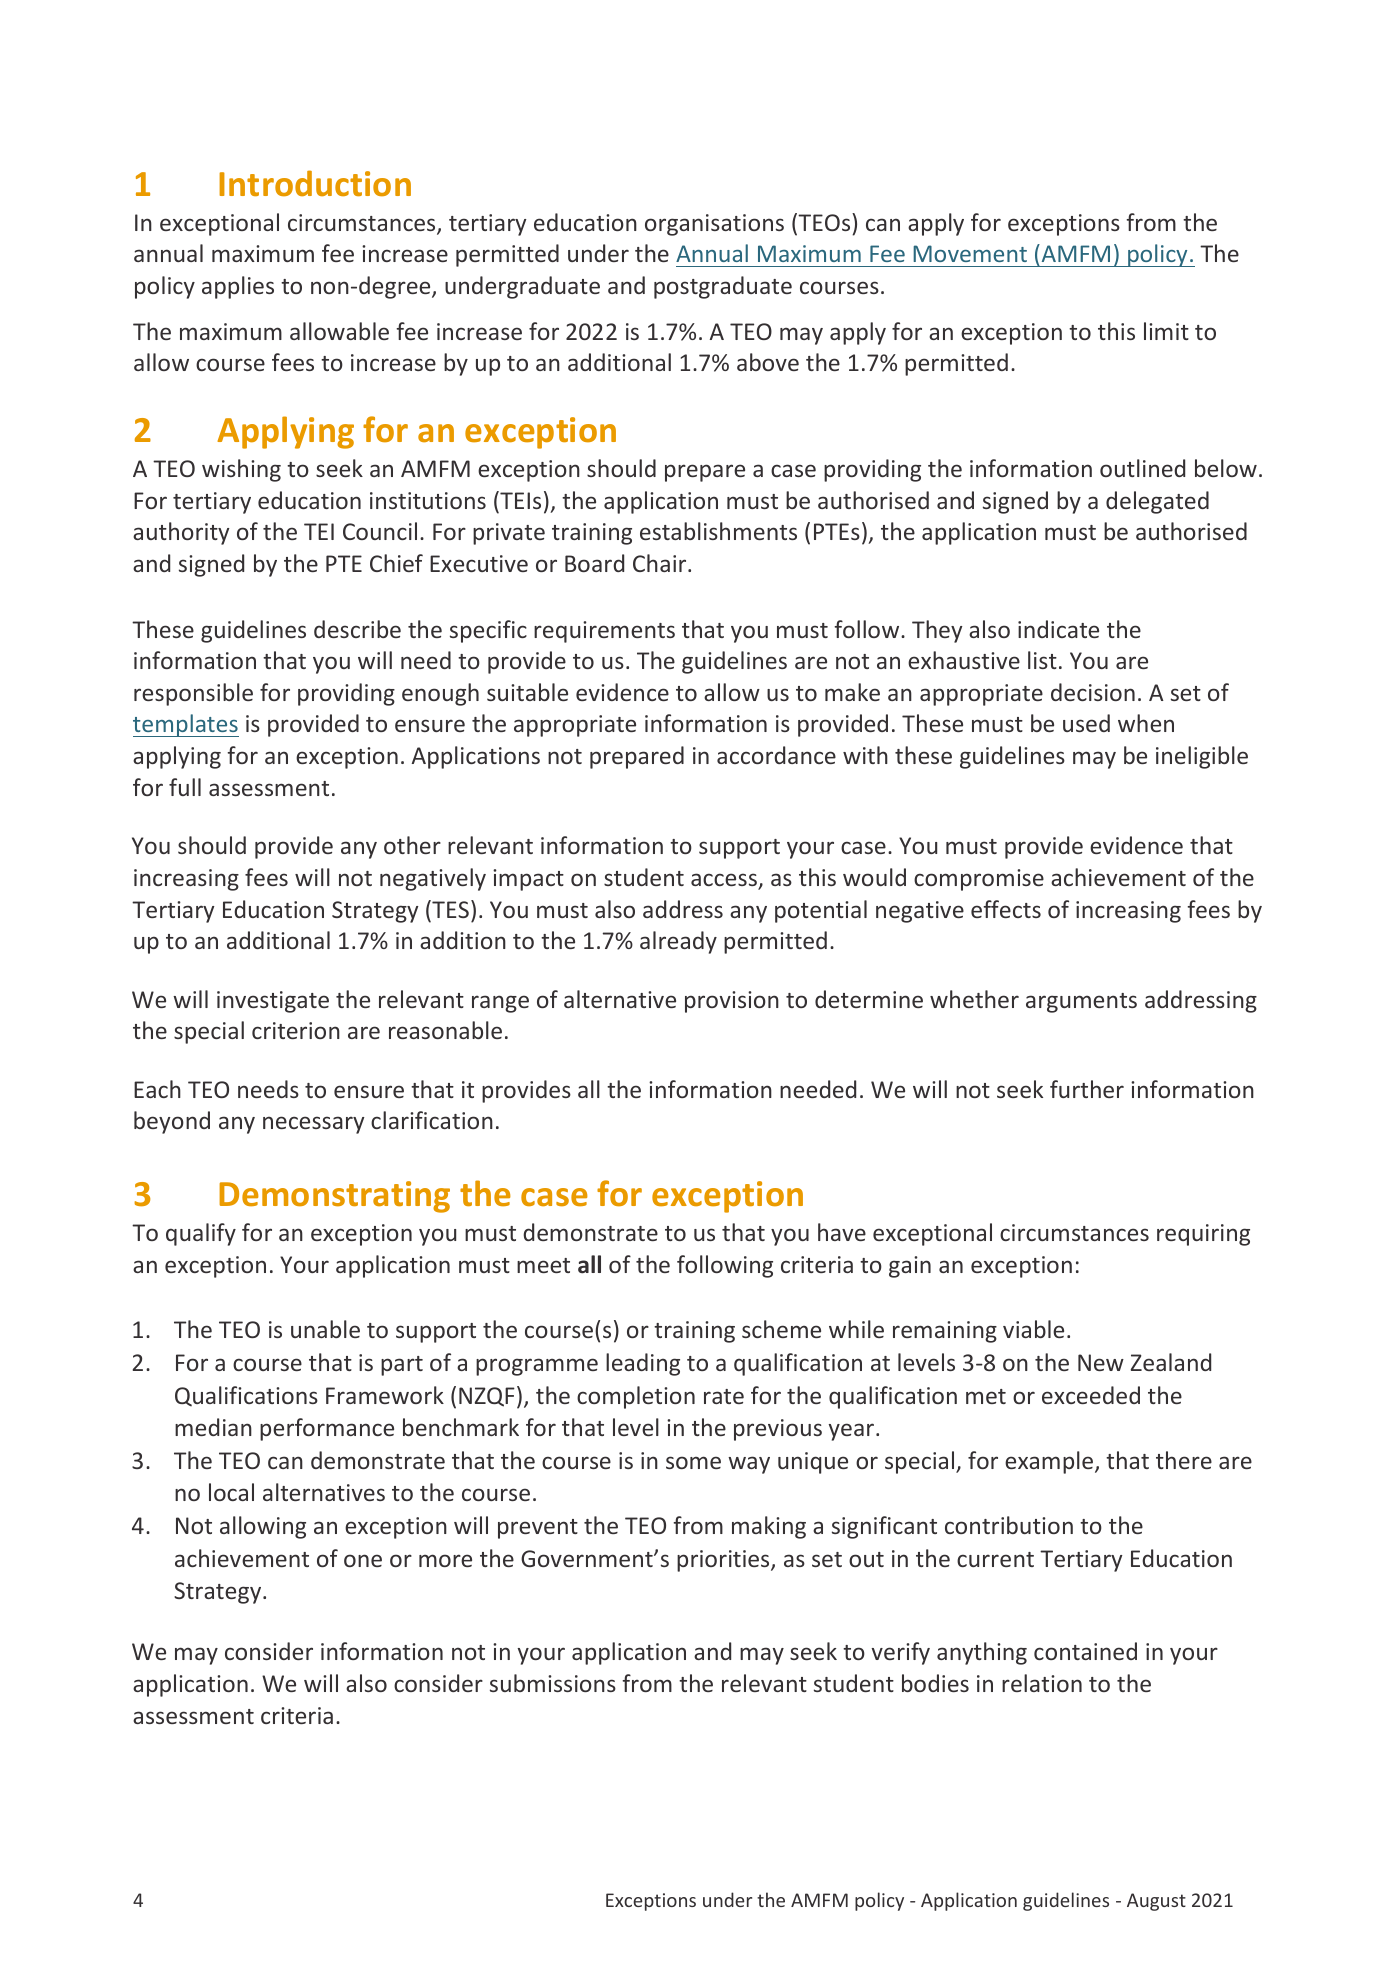  Describe the element at coordinates (693, 1462) in the image. I see `some` at that location.
